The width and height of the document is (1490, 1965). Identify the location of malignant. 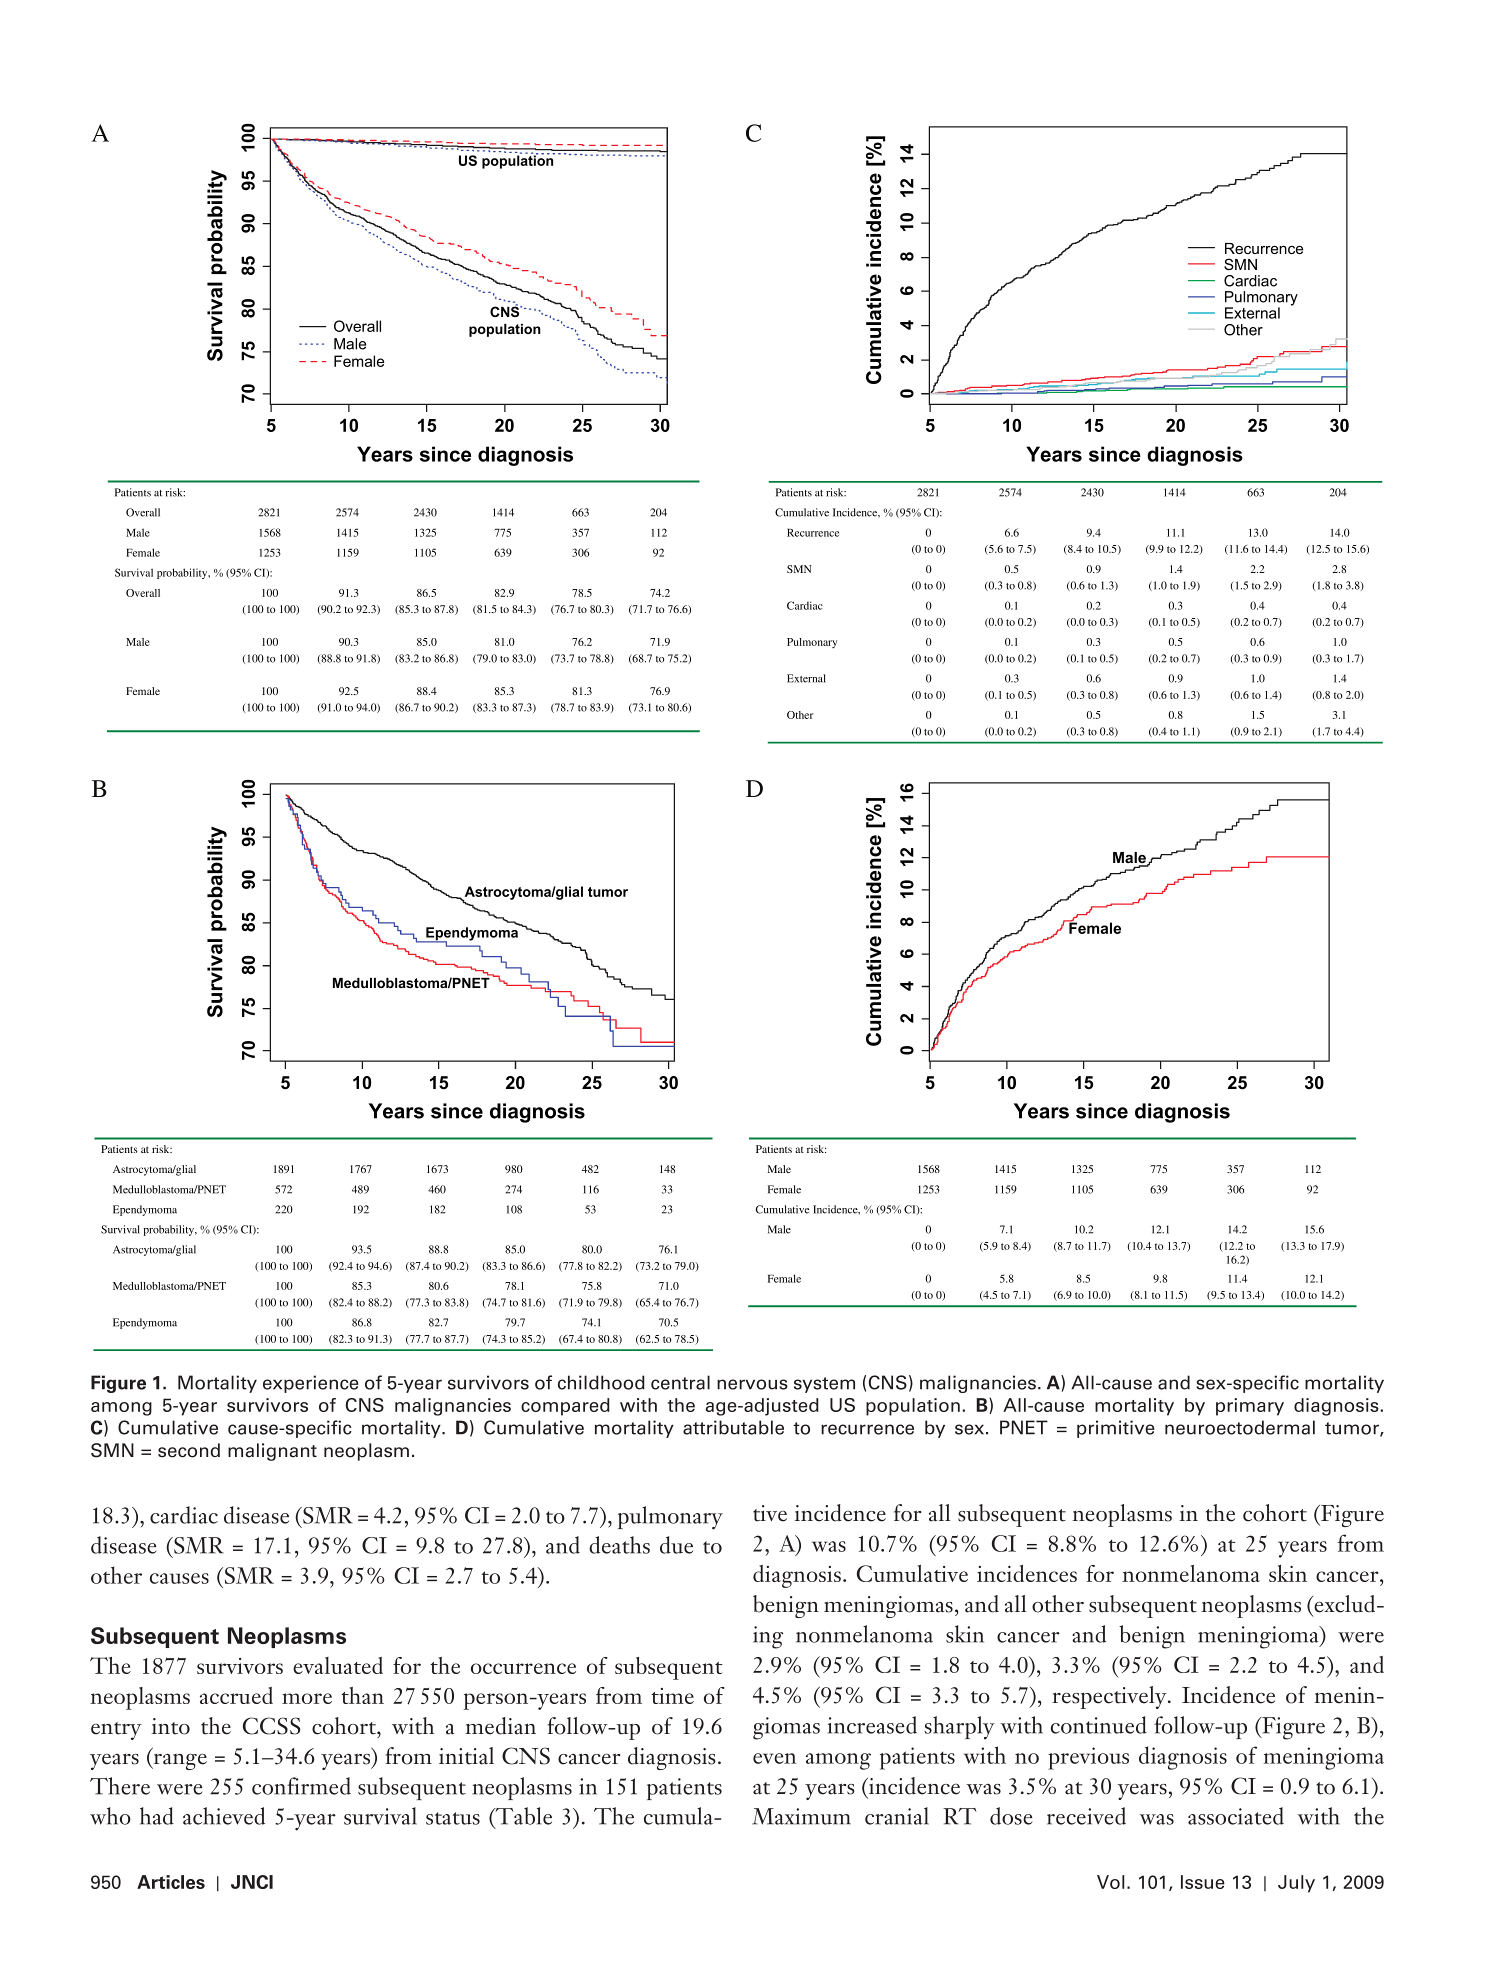
(272, 1452).
